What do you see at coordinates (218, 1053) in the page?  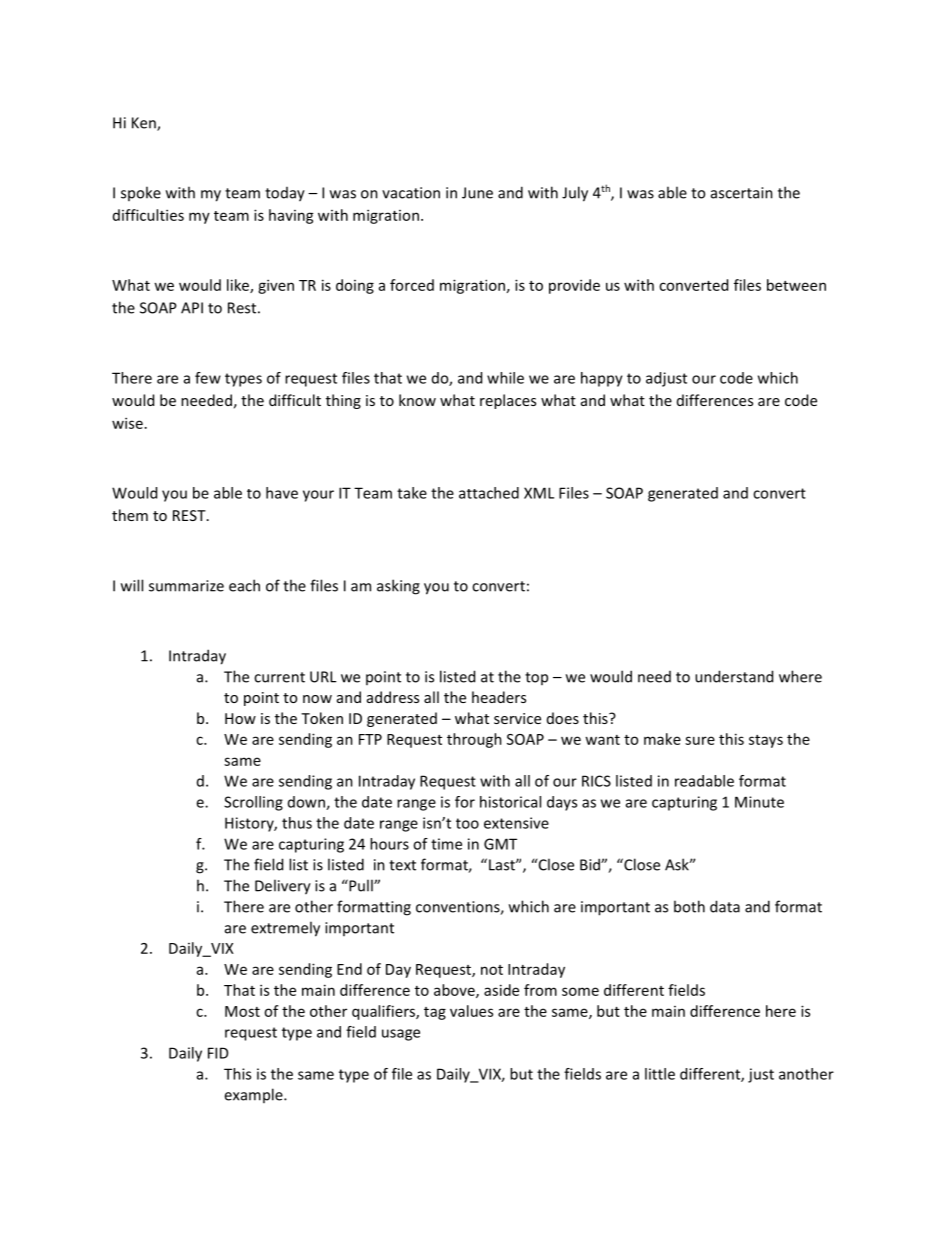 I see `FID` at bounding box center [218, 1053].
